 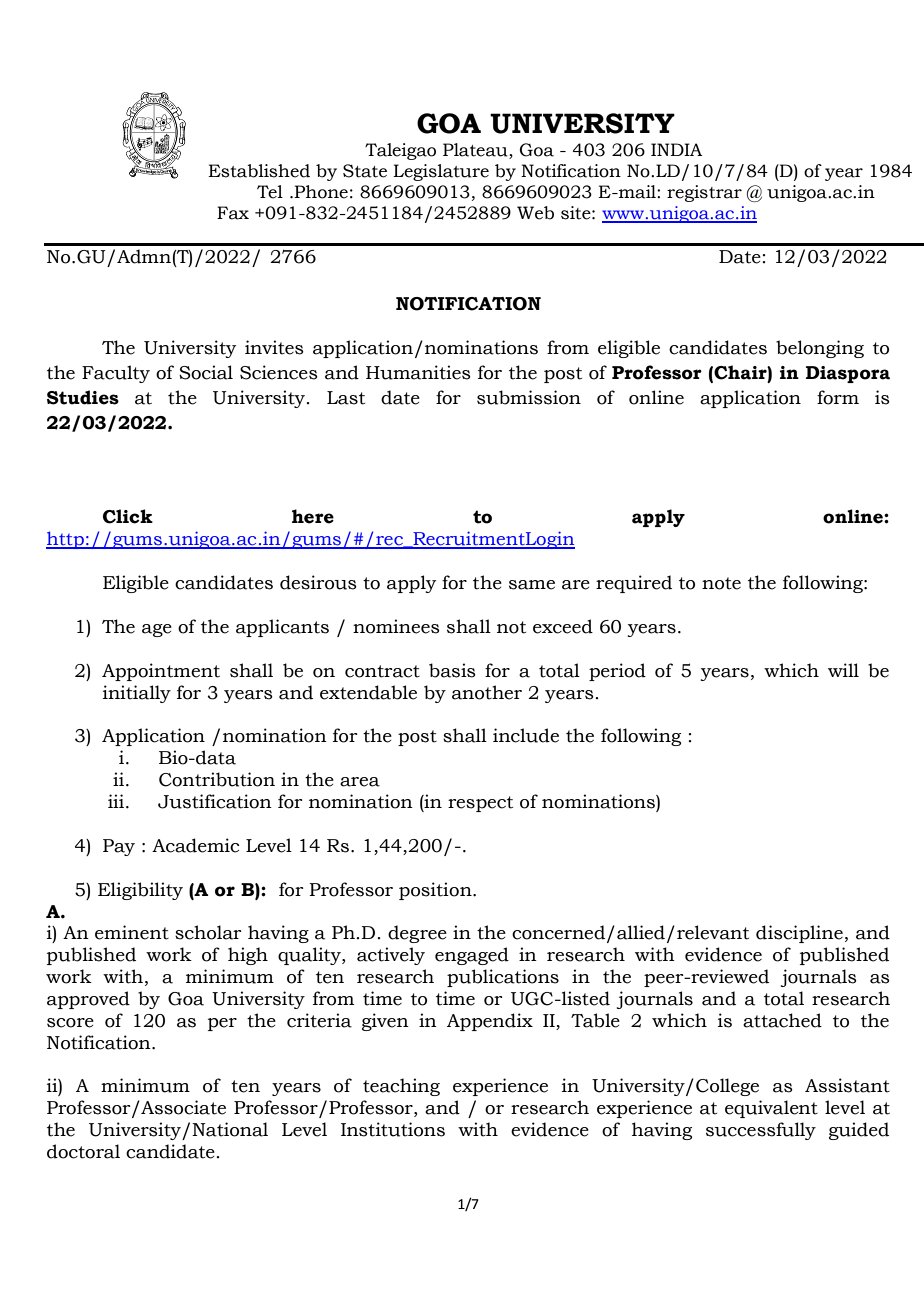 What do you see at coordinates (128, 516) in the screenshot?
I see `Click` at bounding box center [128, 516].
